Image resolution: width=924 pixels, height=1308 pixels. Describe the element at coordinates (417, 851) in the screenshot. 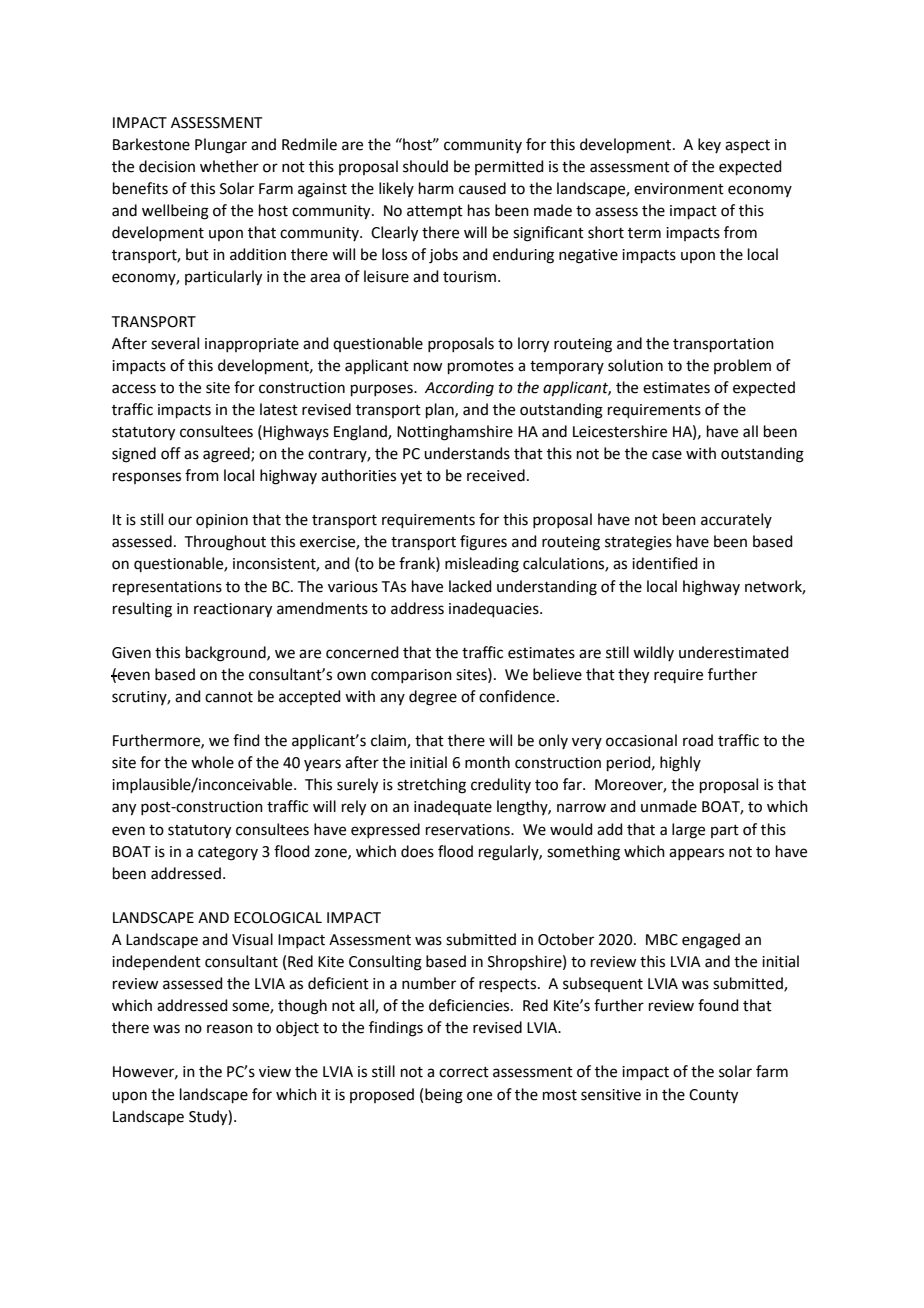

I see `does` at that location.
